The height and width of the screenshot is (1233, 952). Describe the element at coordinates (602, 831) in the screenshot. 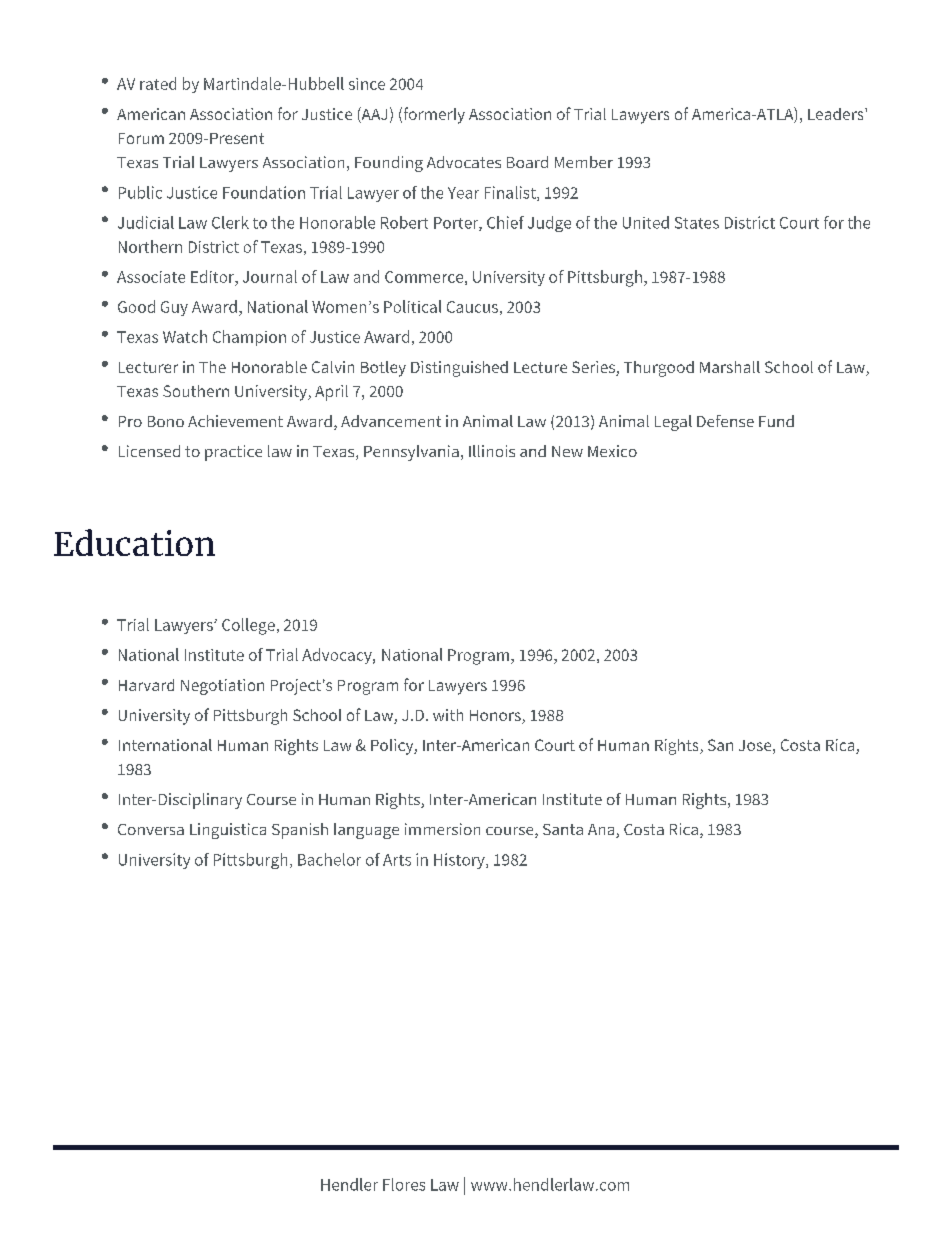

I see `Ana` at that location.
